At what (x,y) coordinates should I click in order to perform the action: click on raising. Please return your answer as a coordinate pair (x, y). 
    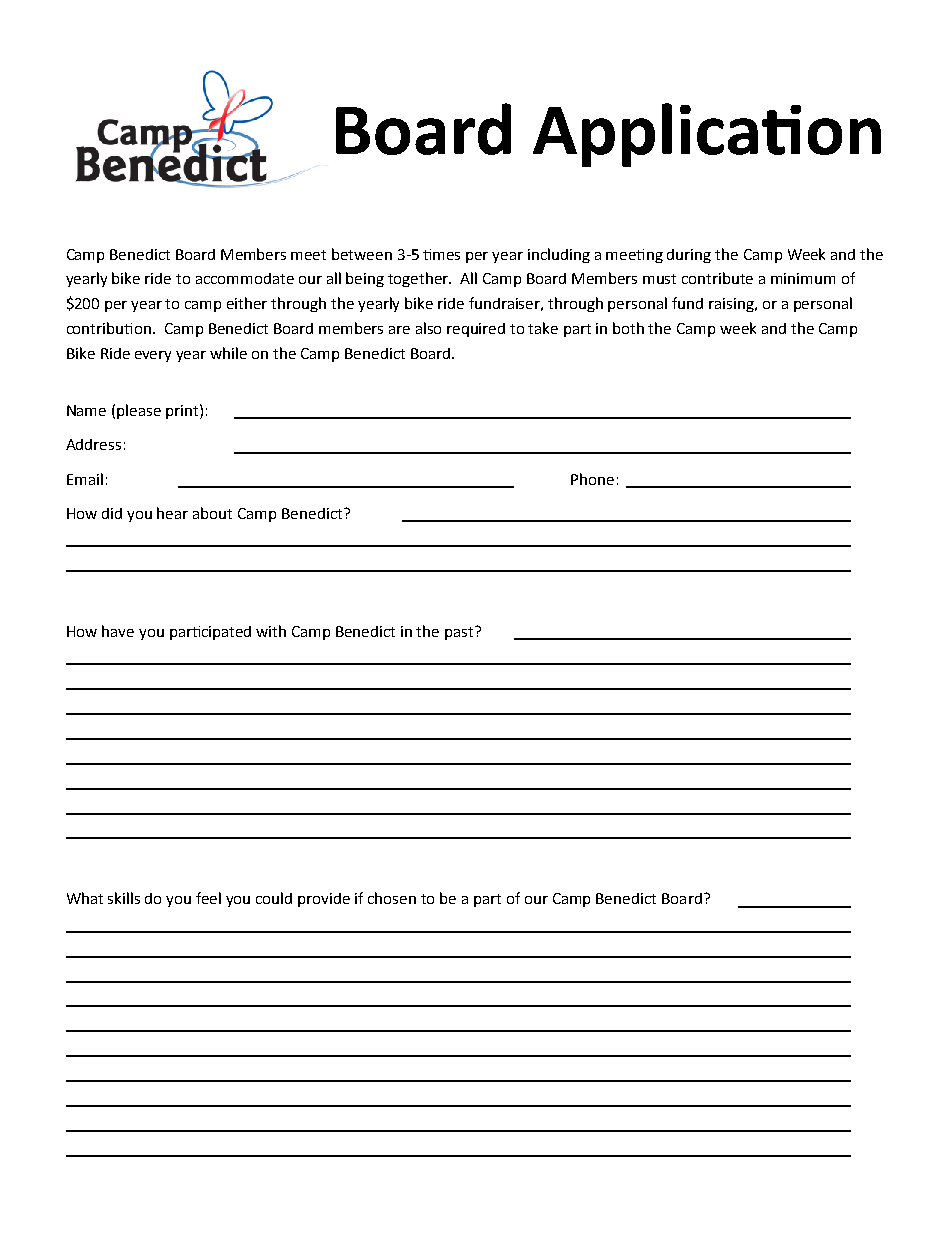
    Looking at the image, I should click on (732, 305).
